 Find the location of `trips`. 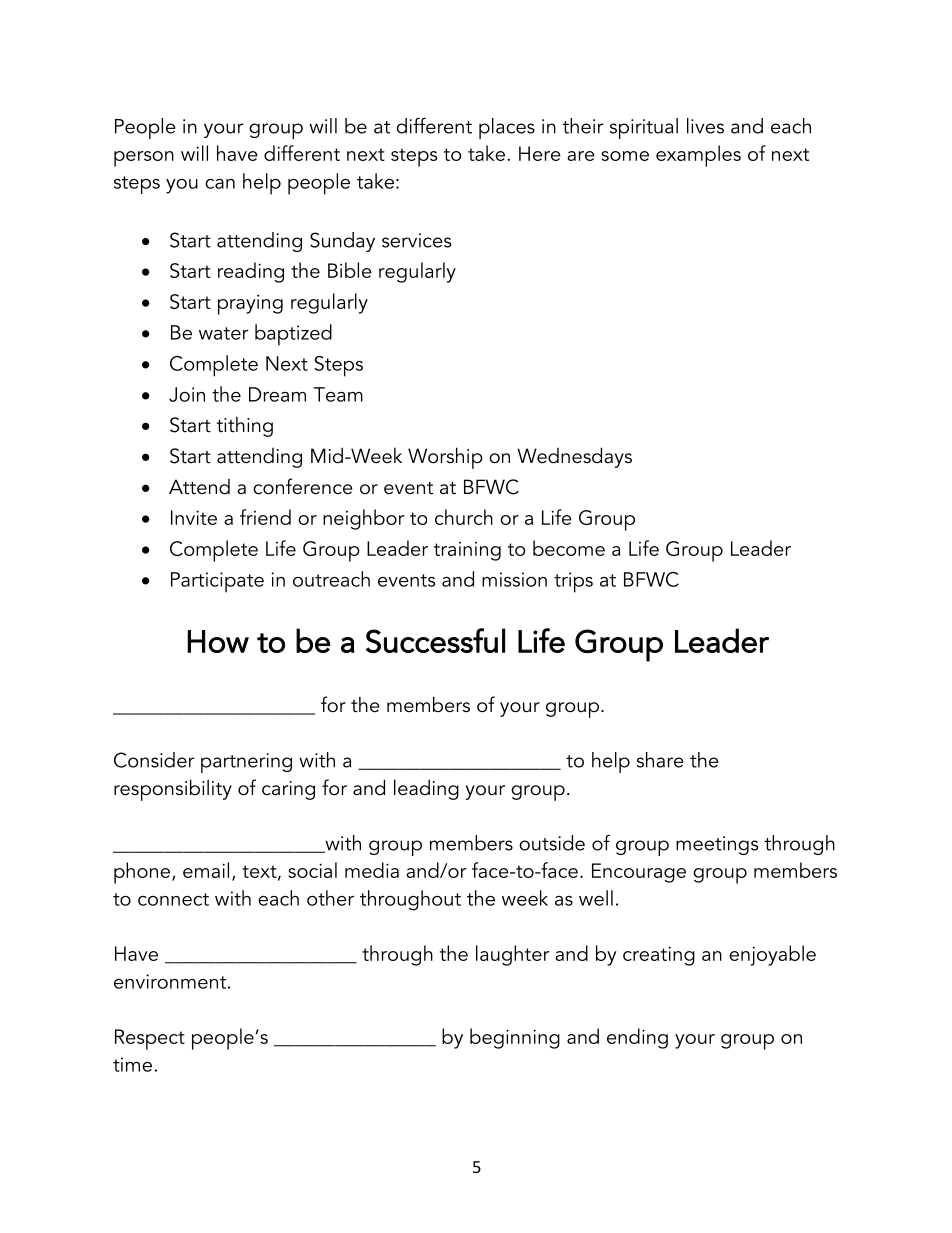

trips is located at coordinates (573, 582).
